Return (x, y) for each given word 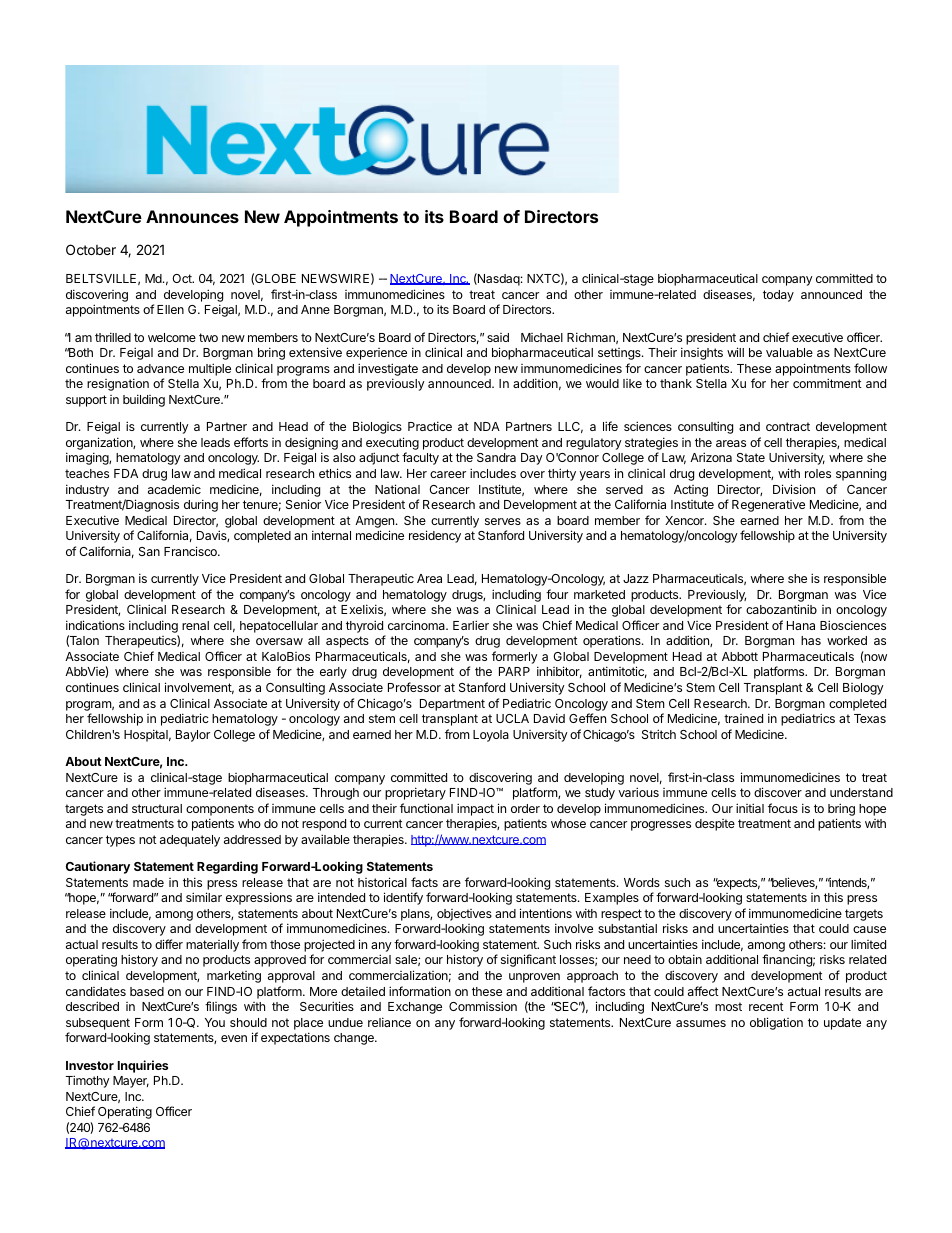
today (778, 296)
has (811, 640)
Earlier (471, 625)
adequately (190, 841)
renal (195, 625)
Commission (483, 1006)
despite (715, 825)
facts (424, 882)
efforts (251, 442)
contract (788, 426)
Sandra (496, 457)
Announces (192, 216)
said (498, 337)
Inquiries (143, 1066)
